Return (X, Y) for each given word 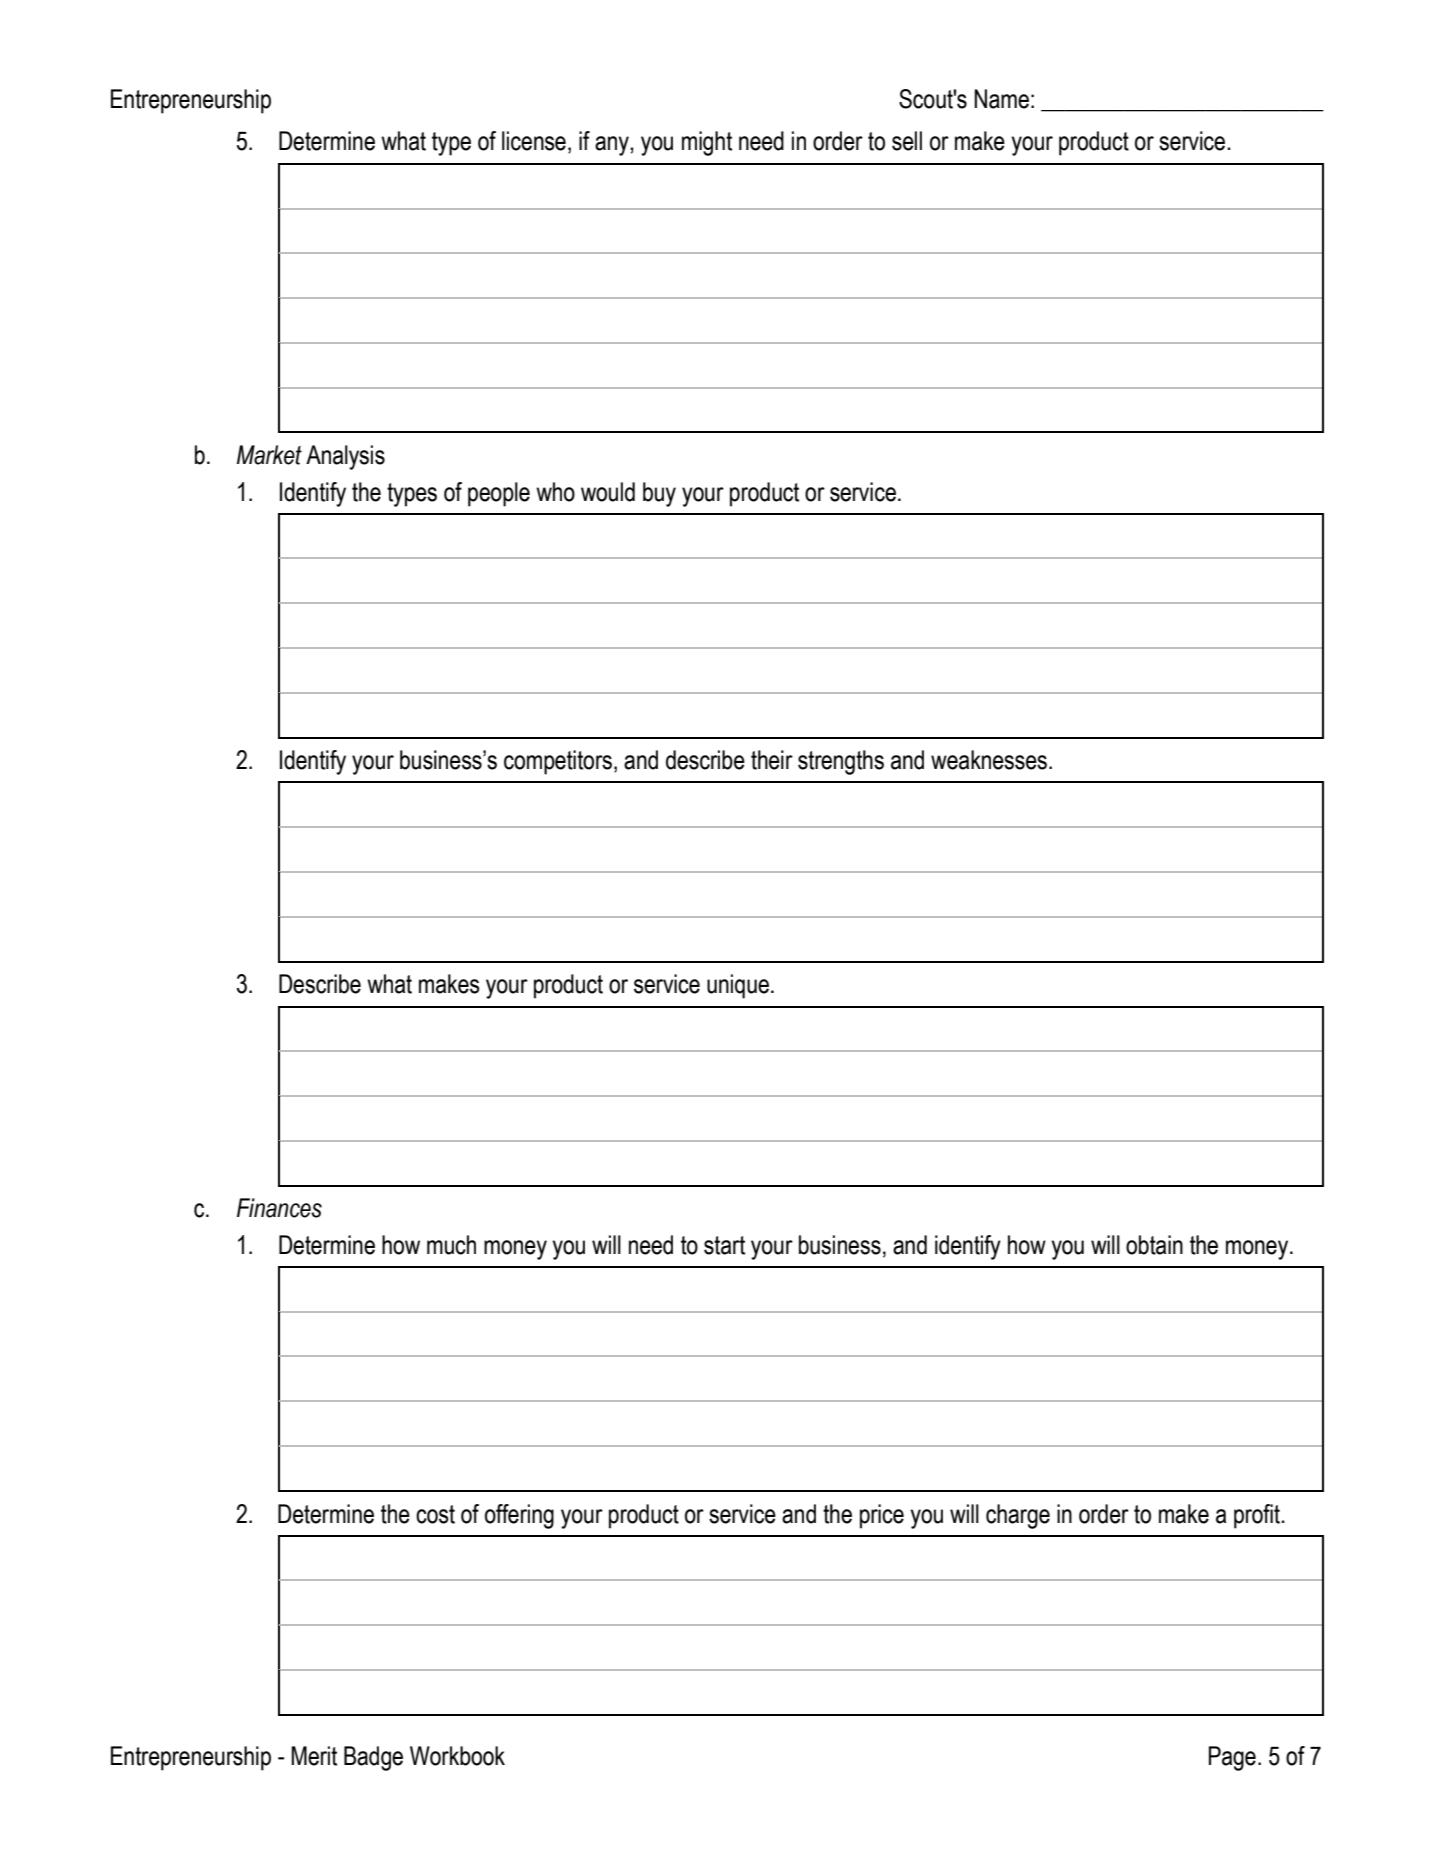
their (772, 760)
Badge (373, 1758)
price (882, 1516)
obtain (1154, 1245)
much (451, 1245)
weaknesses (989, 760)
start (724, 1245)
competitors (558, 762)
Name (1001, 99)
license (534, 141)
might (707, 143)
